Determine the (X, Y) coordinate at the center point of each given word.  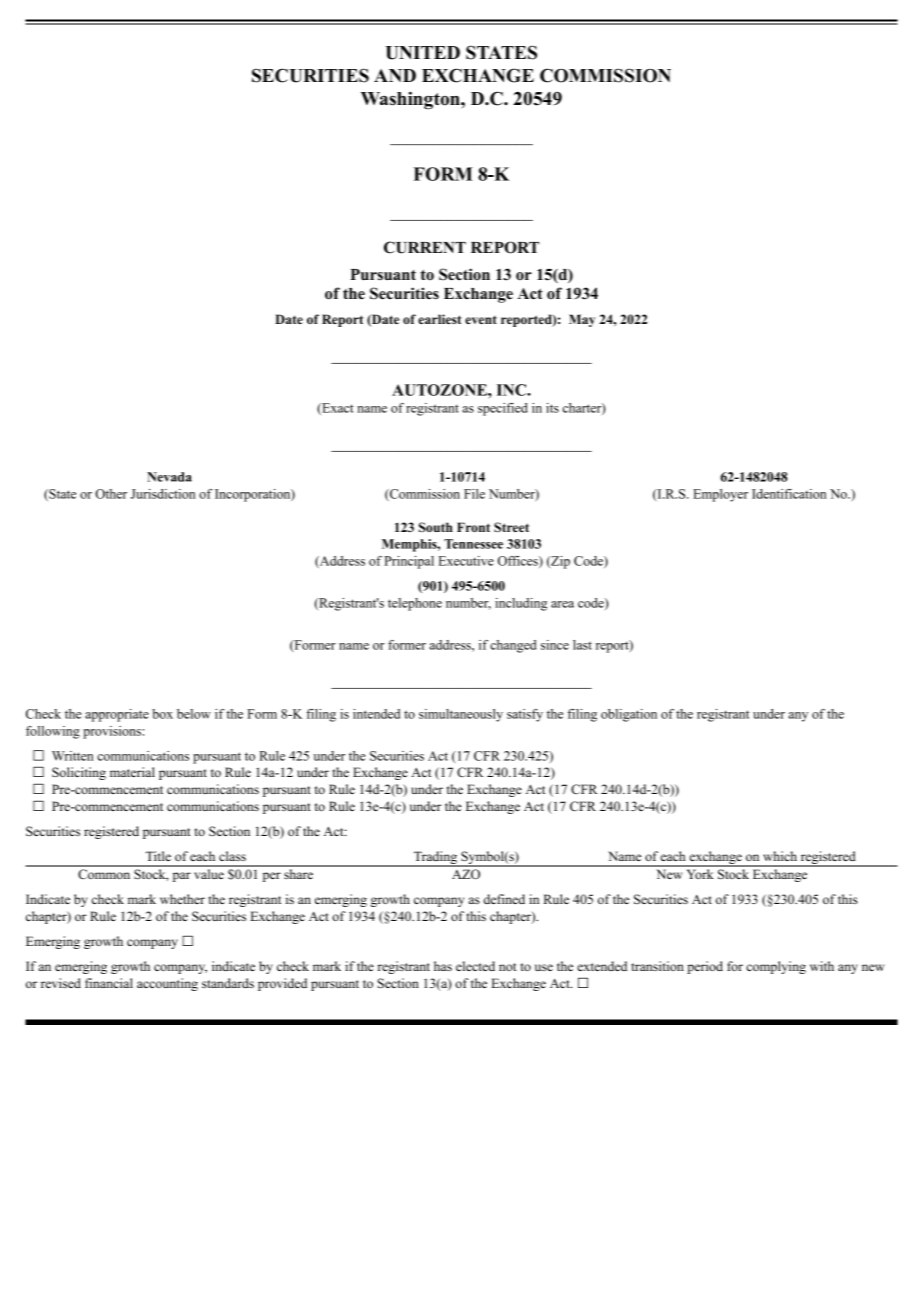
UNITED (422, 53)
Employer (720, 495)
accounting (167, 984)
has (443, 966)
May (582, 320)
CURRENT (425, 247)
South (436, 527)
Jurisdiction (163, 494)
